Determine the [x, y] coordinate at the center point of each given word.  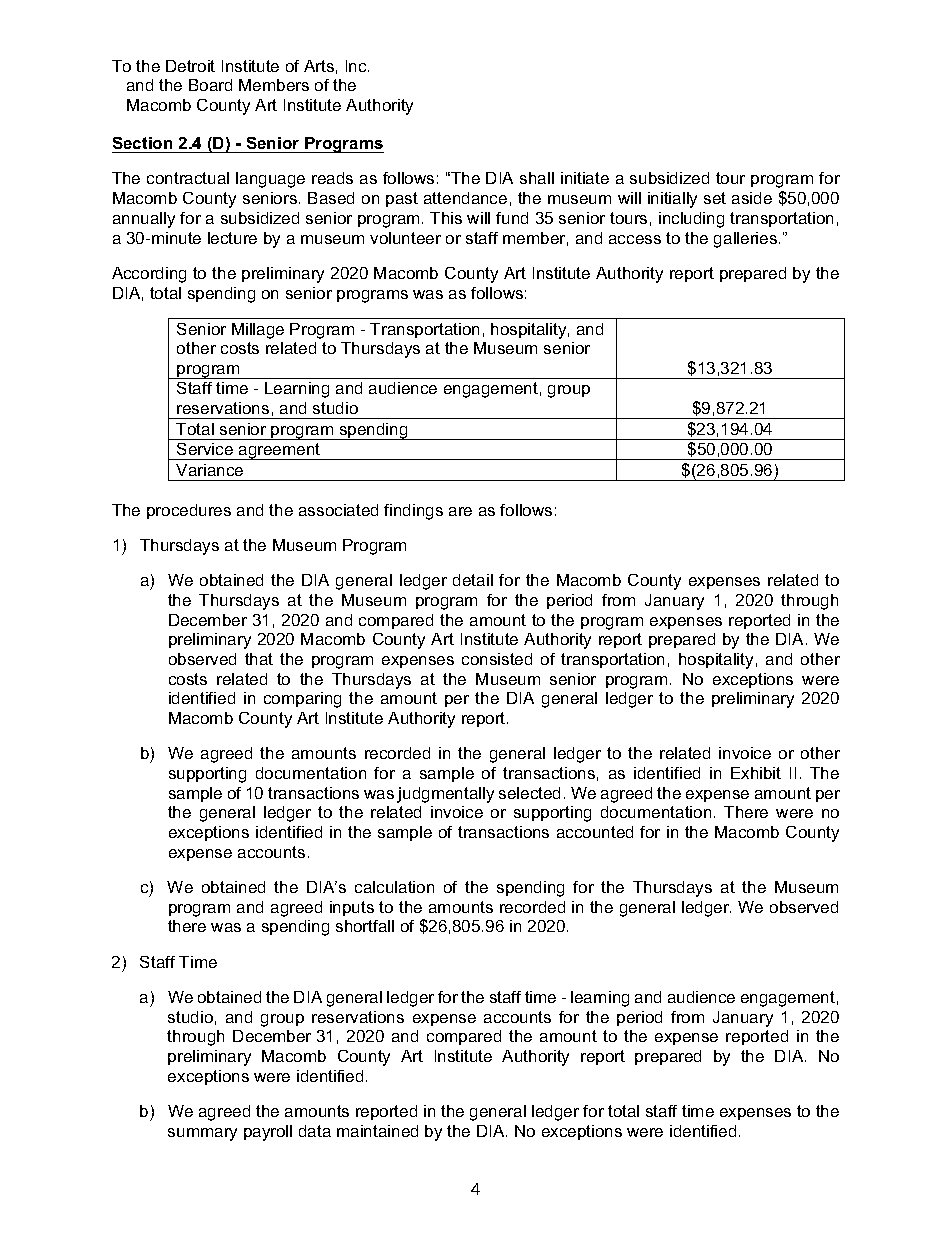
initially [672, 200]
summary [202, 1134]
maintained [377, 1131]
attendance [465, 198]
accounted [595, 832]
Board [210, 85]
